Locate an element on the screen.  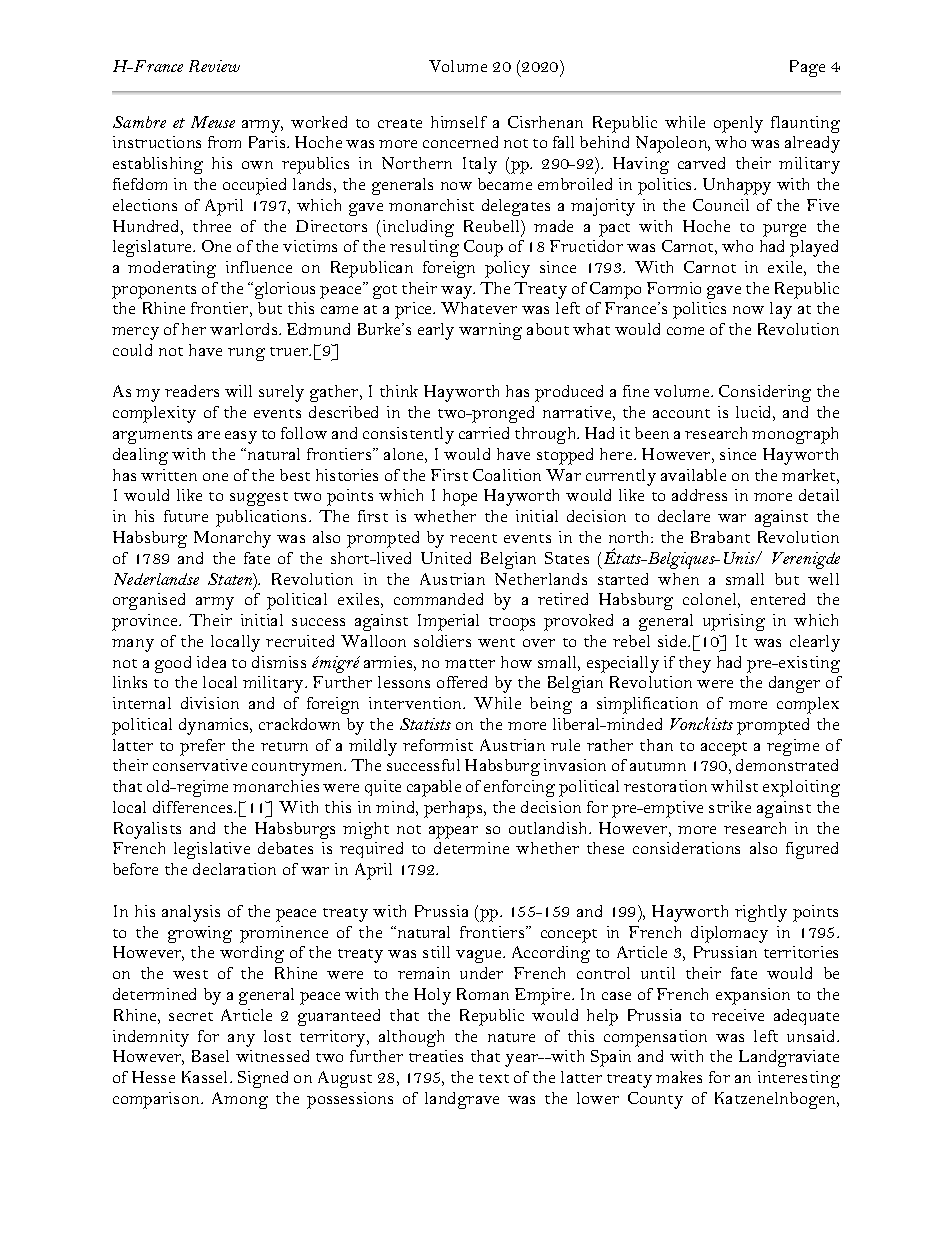
himself is located at coordinates (459, 122).
